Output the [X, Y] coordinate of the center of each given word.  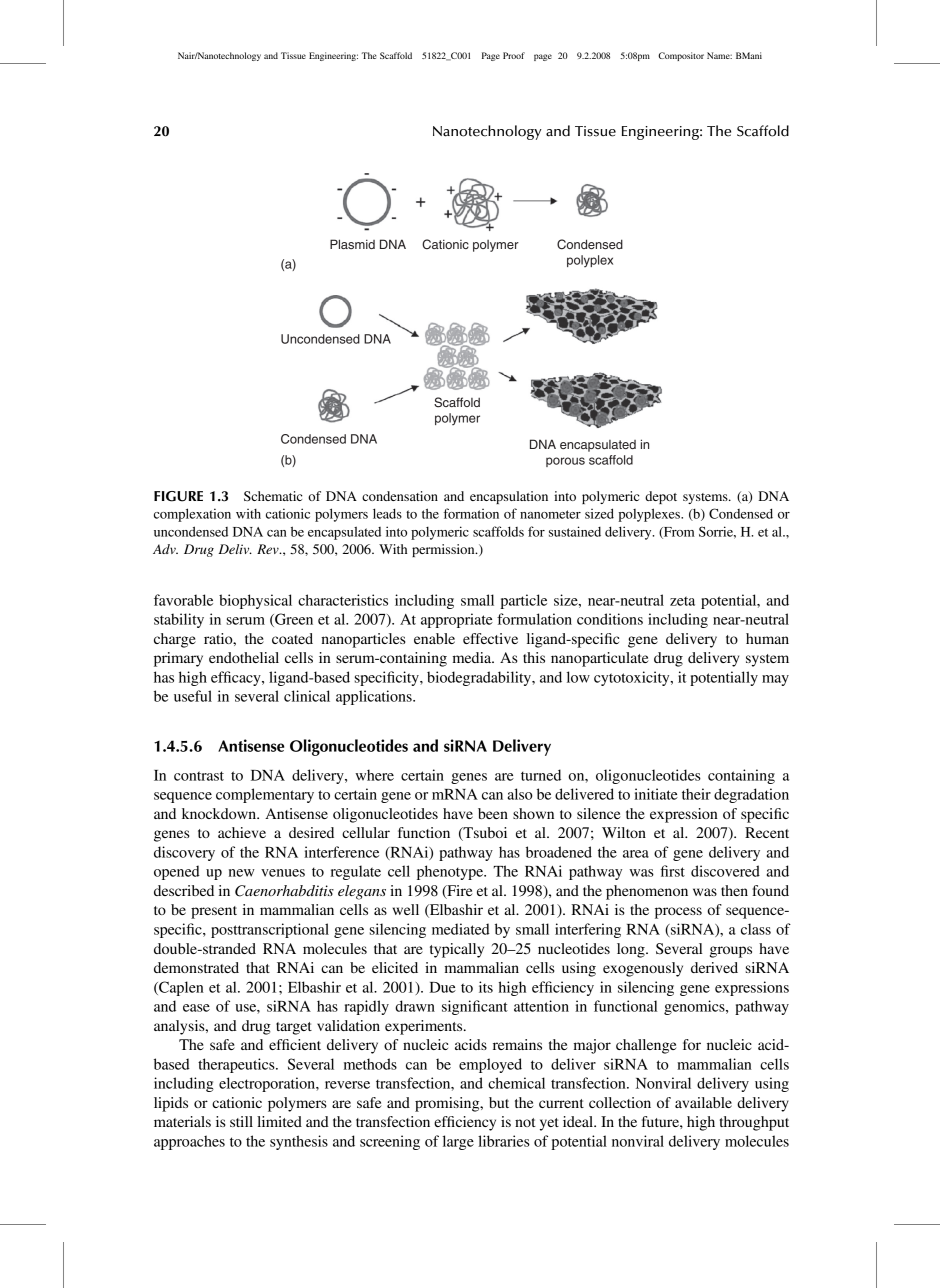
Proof [514, 55]
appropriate [457, 620]
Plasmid [352, 244]
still [241, 1121]
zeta [682, 601]
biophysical [255, 601]
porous [565, 462]
